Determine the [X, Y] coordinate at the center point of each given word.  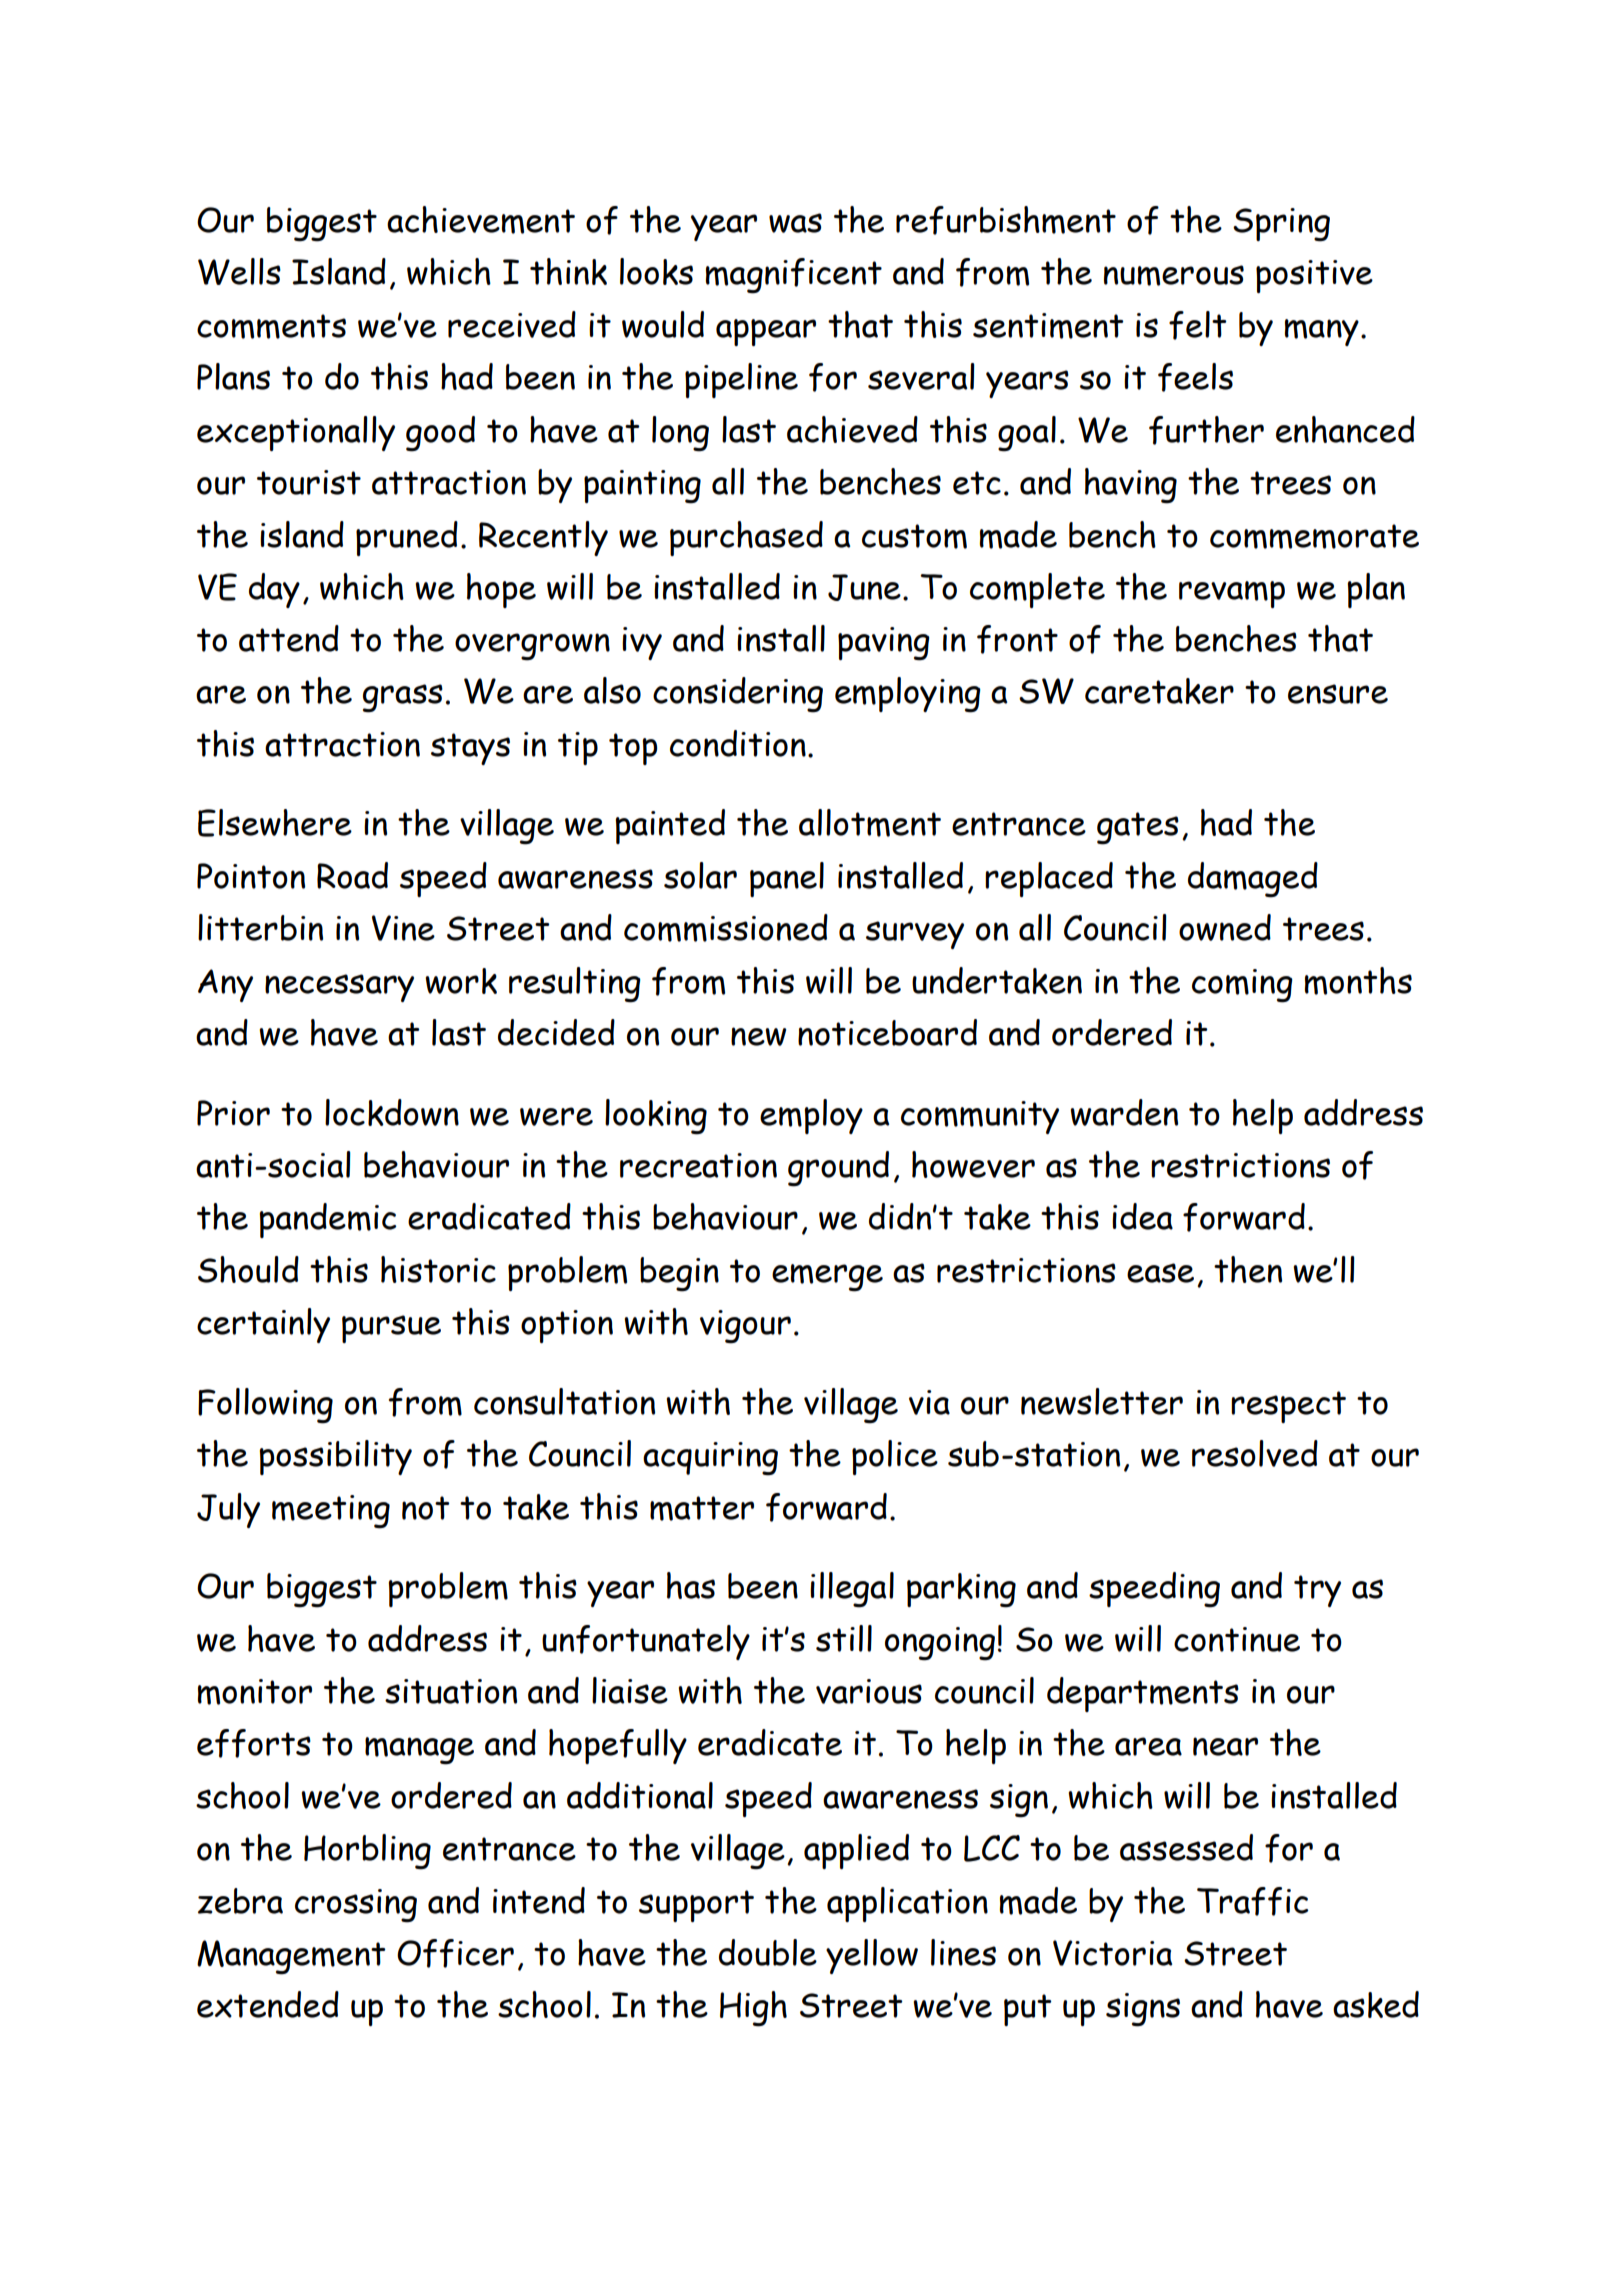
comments [271, 326]
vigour [745, 1327]
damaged [1253, 880]
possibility [336, 1457]
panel [787, 879]
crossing [356, 1906]
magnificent [794, 276]
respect [1288, 1407]
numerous [1174, 275]
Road [352, 875]
